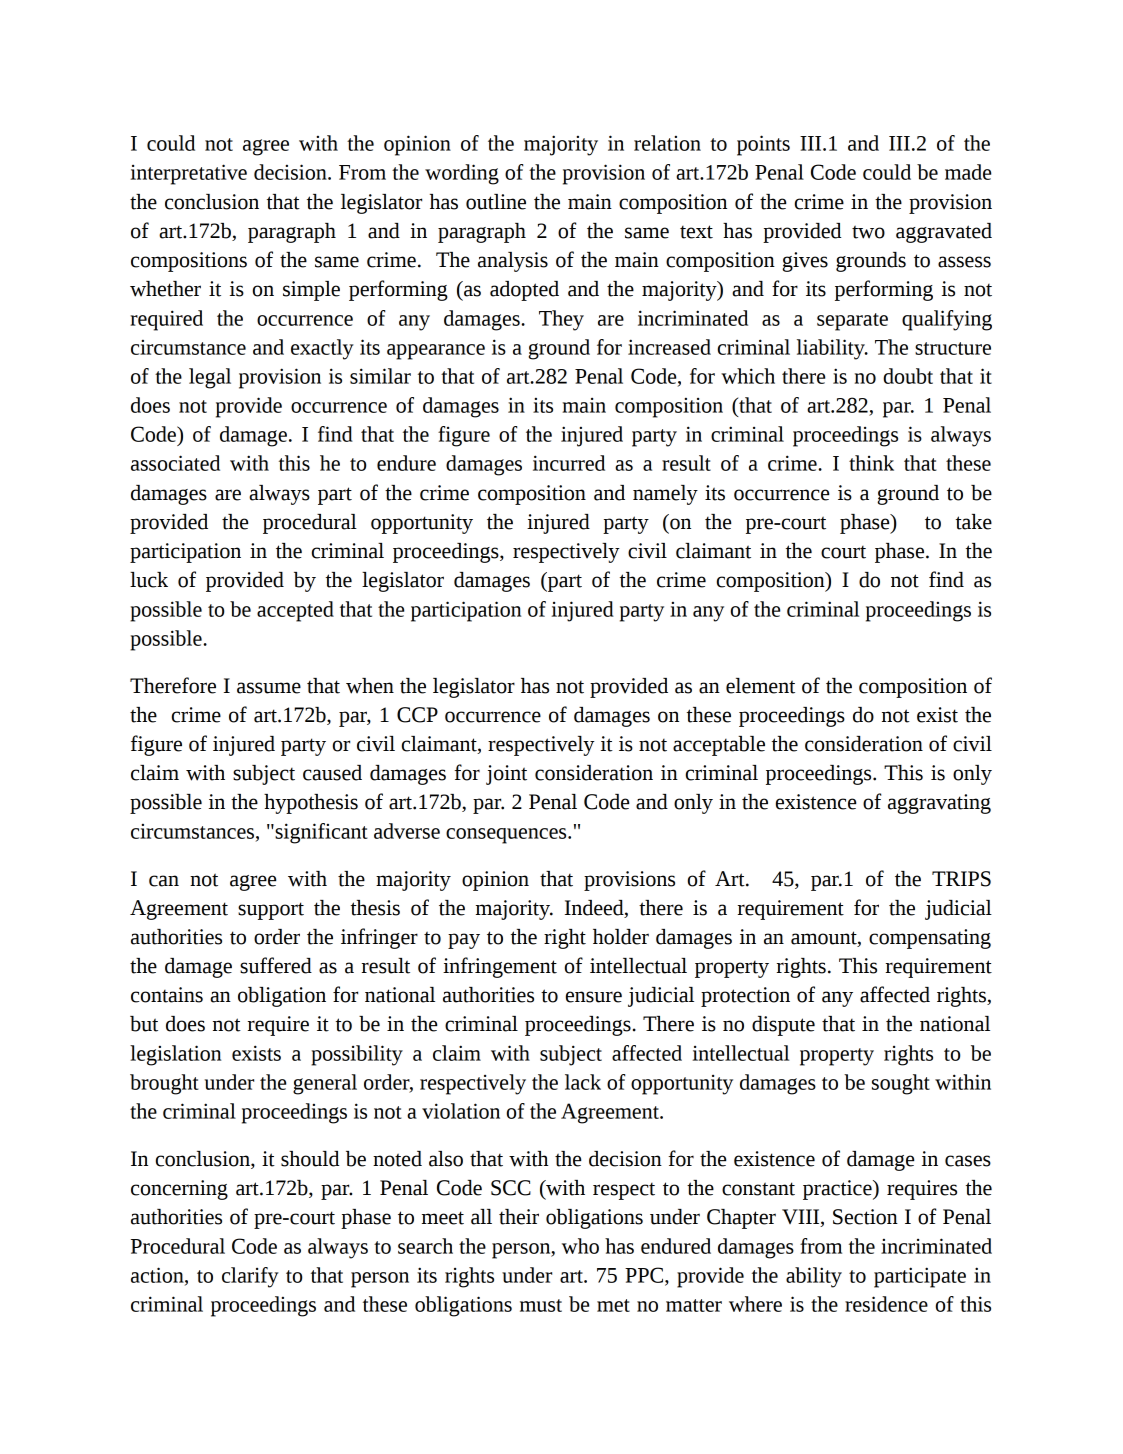 Image resolution: width=1123 pixels, height=1454 pixels. What do you see at coordinates (149, 580) in the document?
I see `luck` at bounding box center [149, 580].
